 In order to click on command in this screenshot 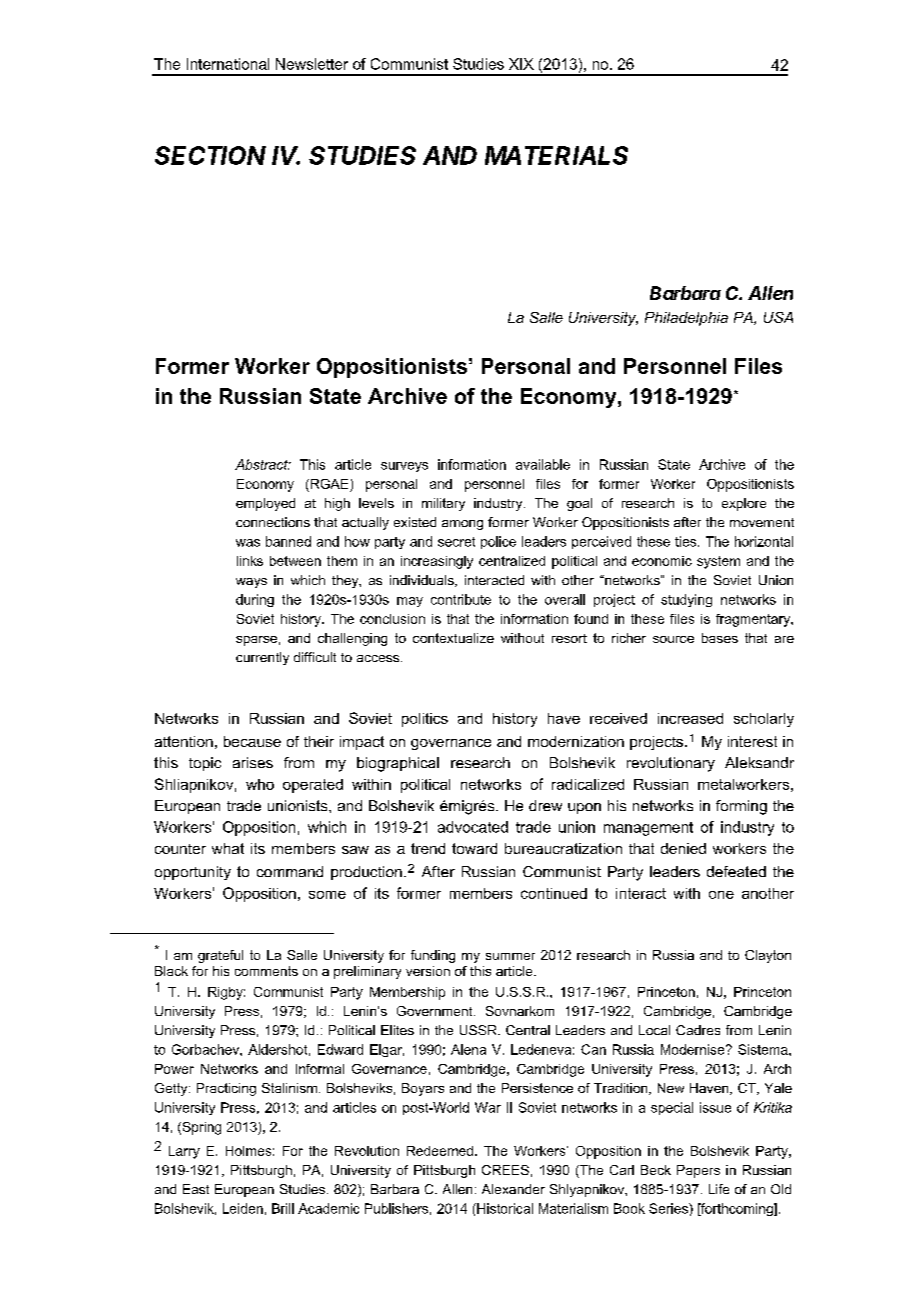, I will do `click(290, 871)`.
